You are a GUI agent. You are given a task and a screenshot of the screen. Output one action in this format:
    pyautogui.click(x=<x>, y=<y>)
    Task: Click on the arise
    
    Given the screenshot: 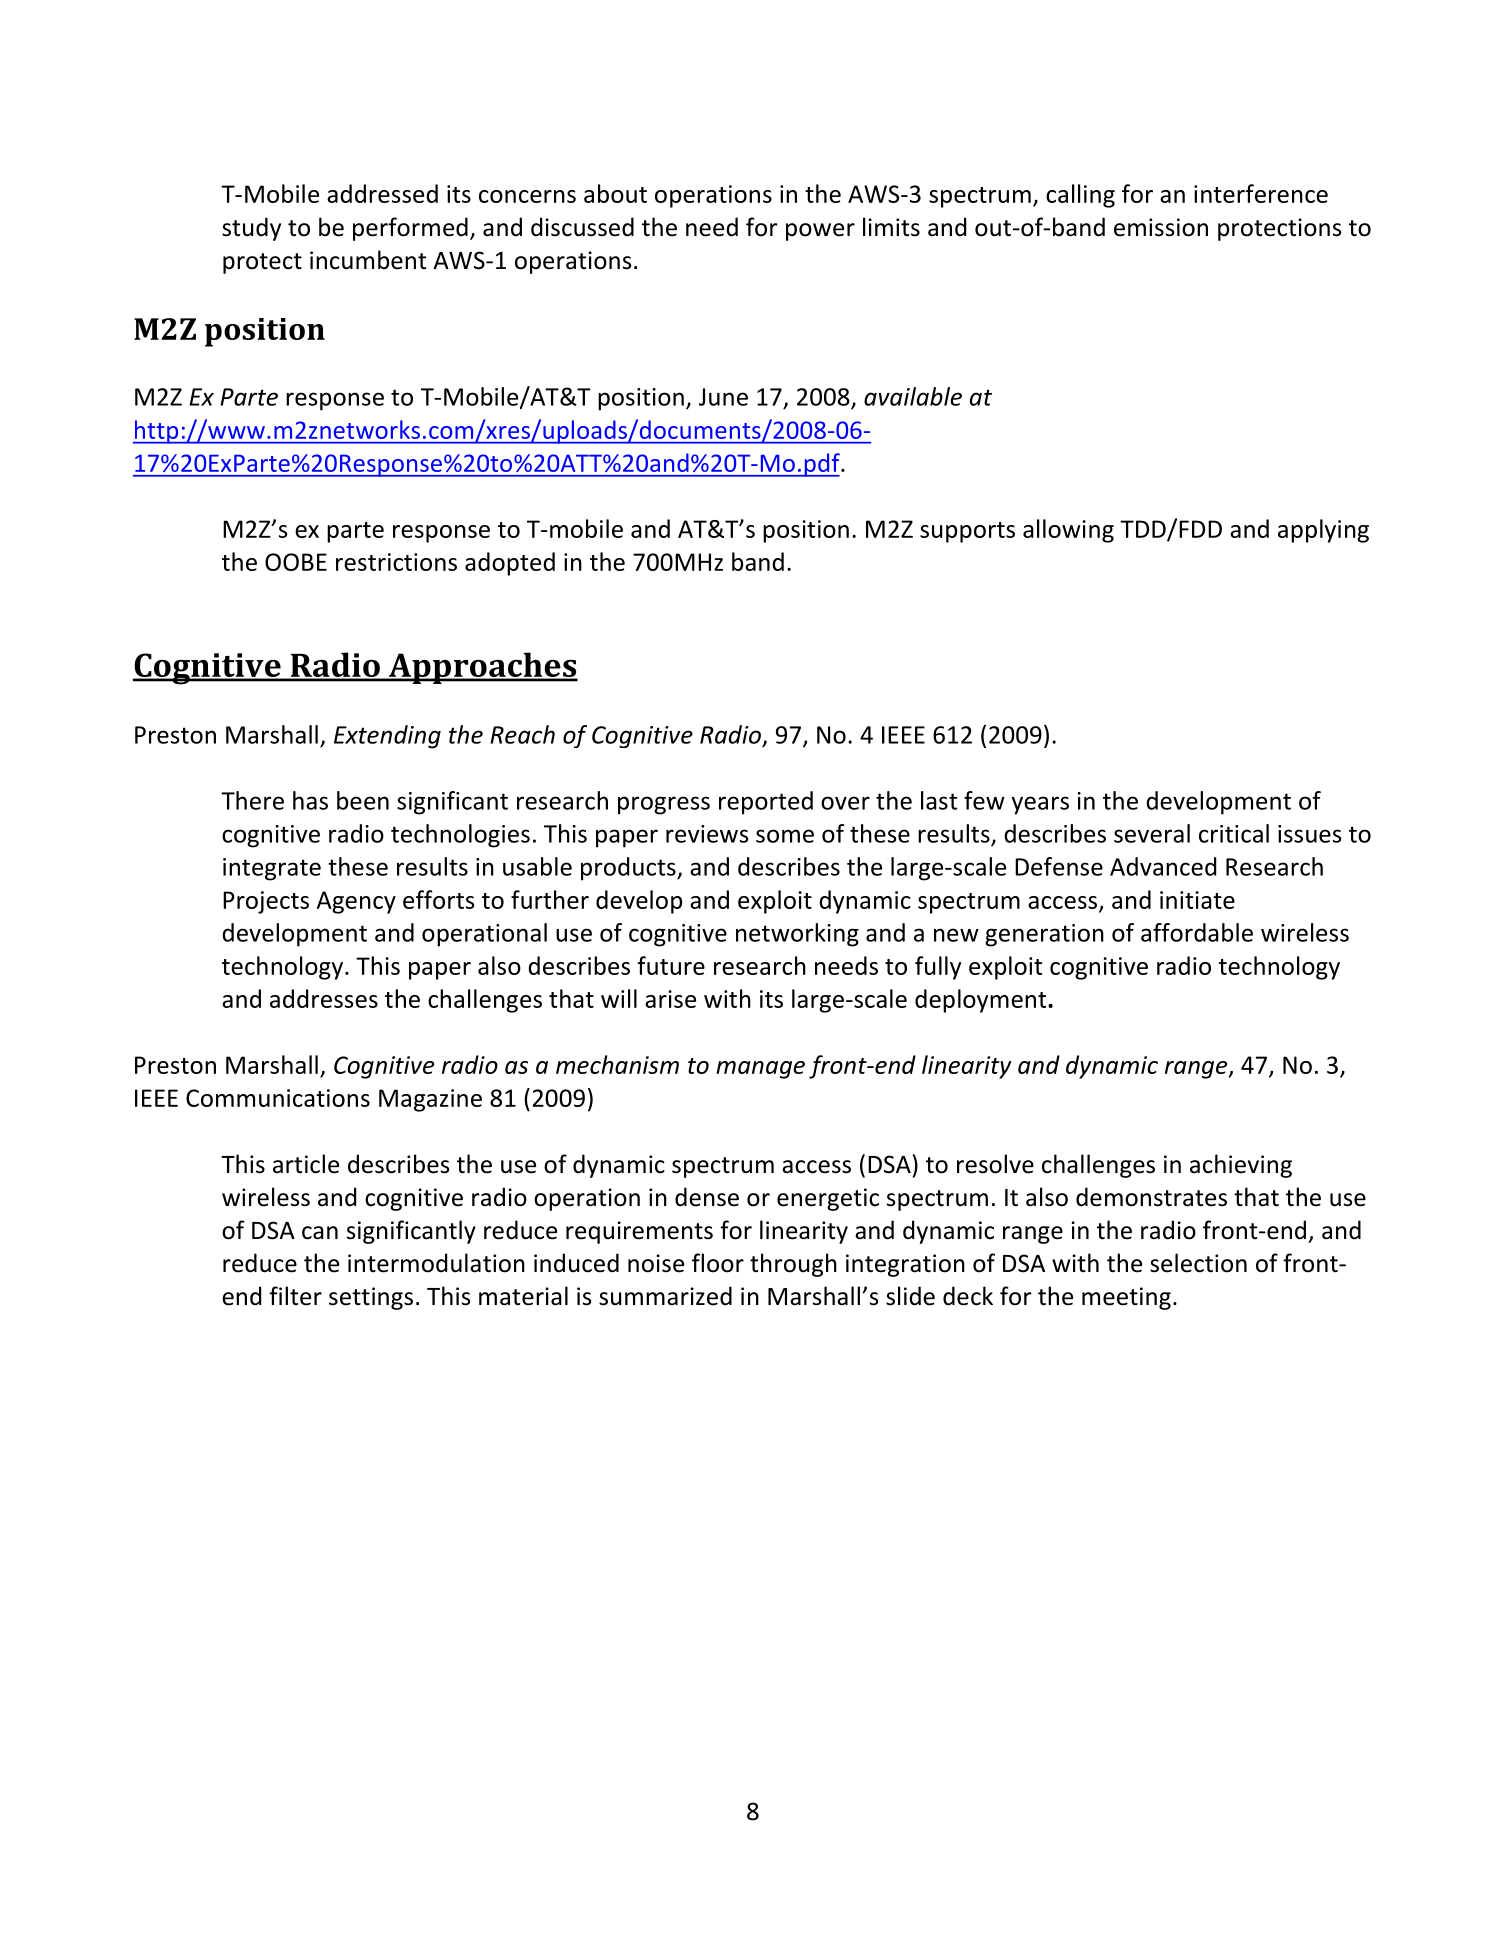 What is the action you would take?
    pyautogui.click(x=670, y=999)
